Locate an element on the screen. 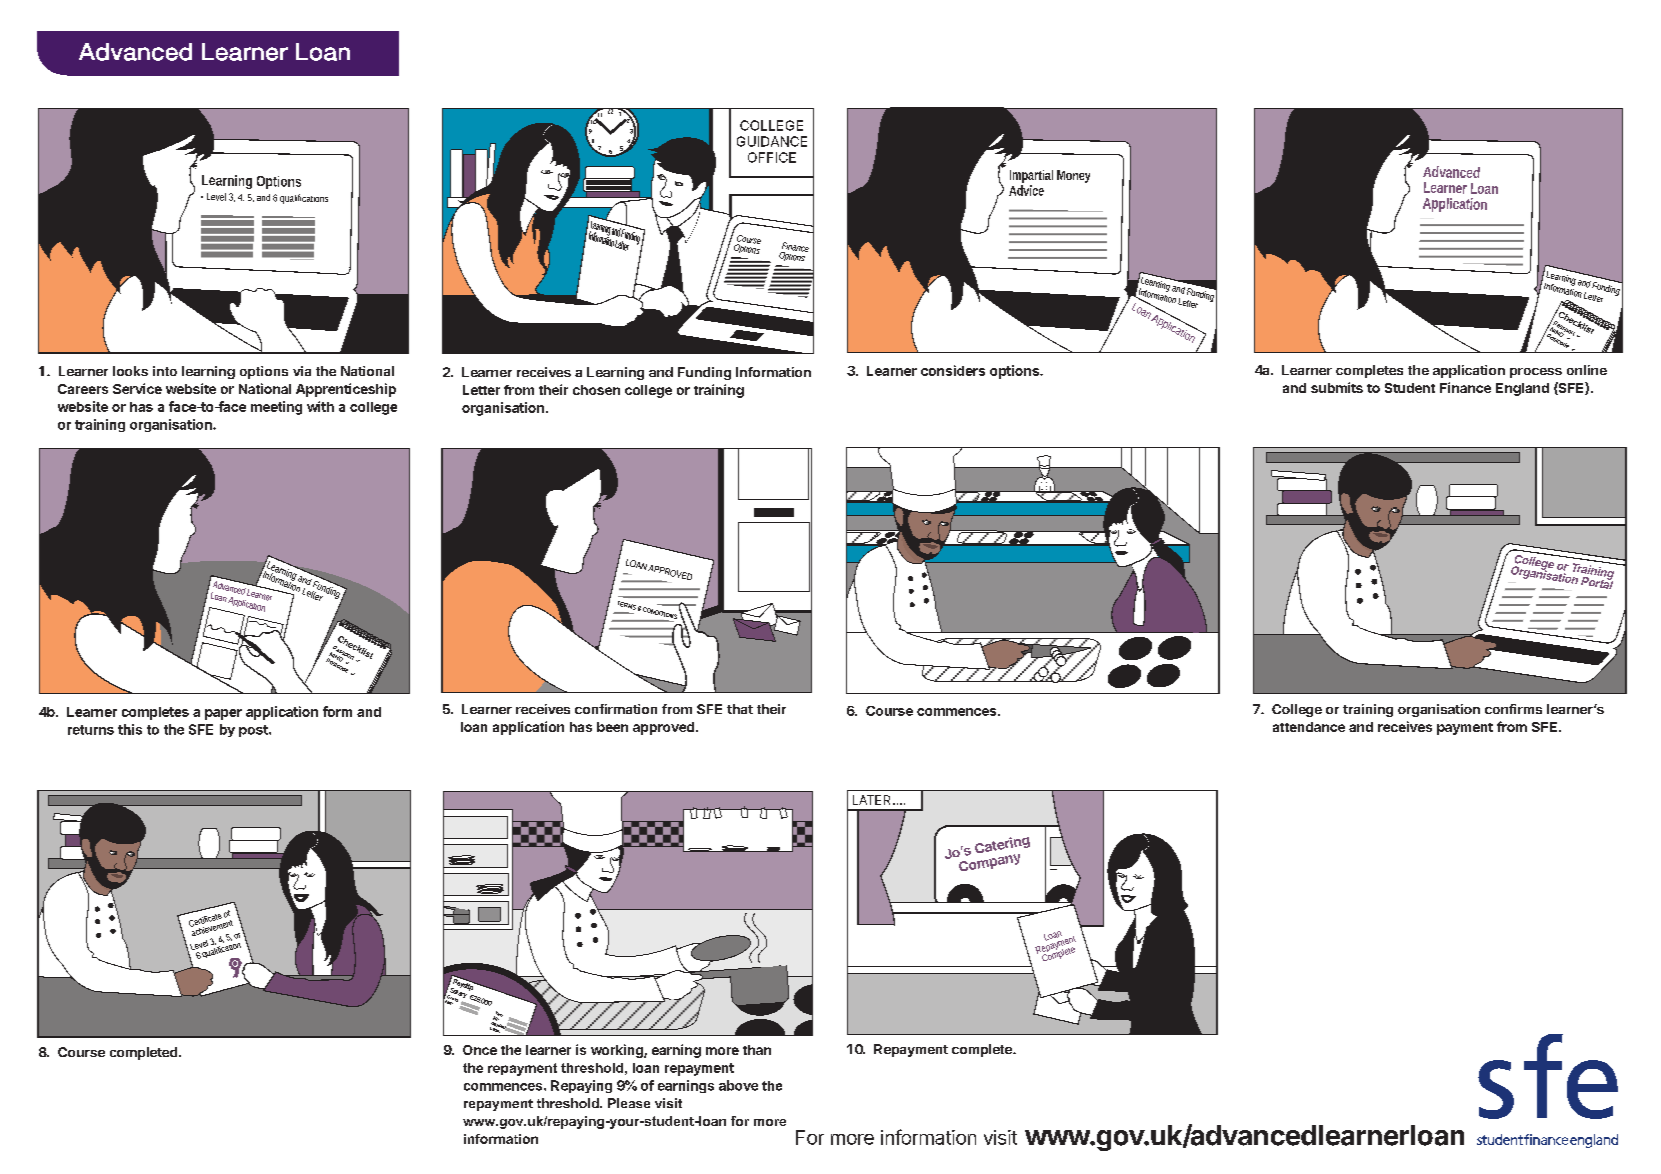  OFFICE is located at coordinates (772, 157).
